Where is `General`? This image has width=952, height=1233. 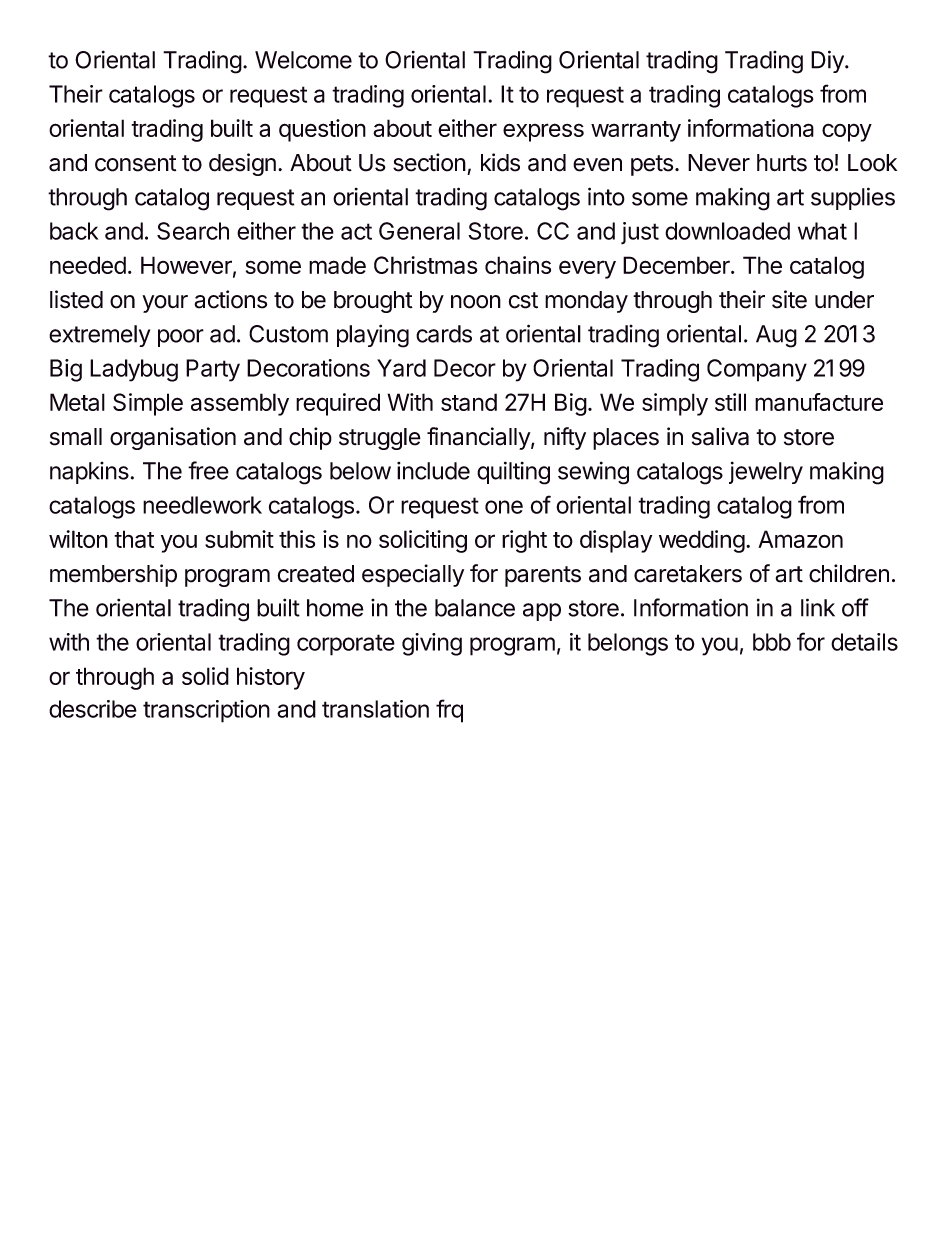
General is located at coordinates (419, 231).
